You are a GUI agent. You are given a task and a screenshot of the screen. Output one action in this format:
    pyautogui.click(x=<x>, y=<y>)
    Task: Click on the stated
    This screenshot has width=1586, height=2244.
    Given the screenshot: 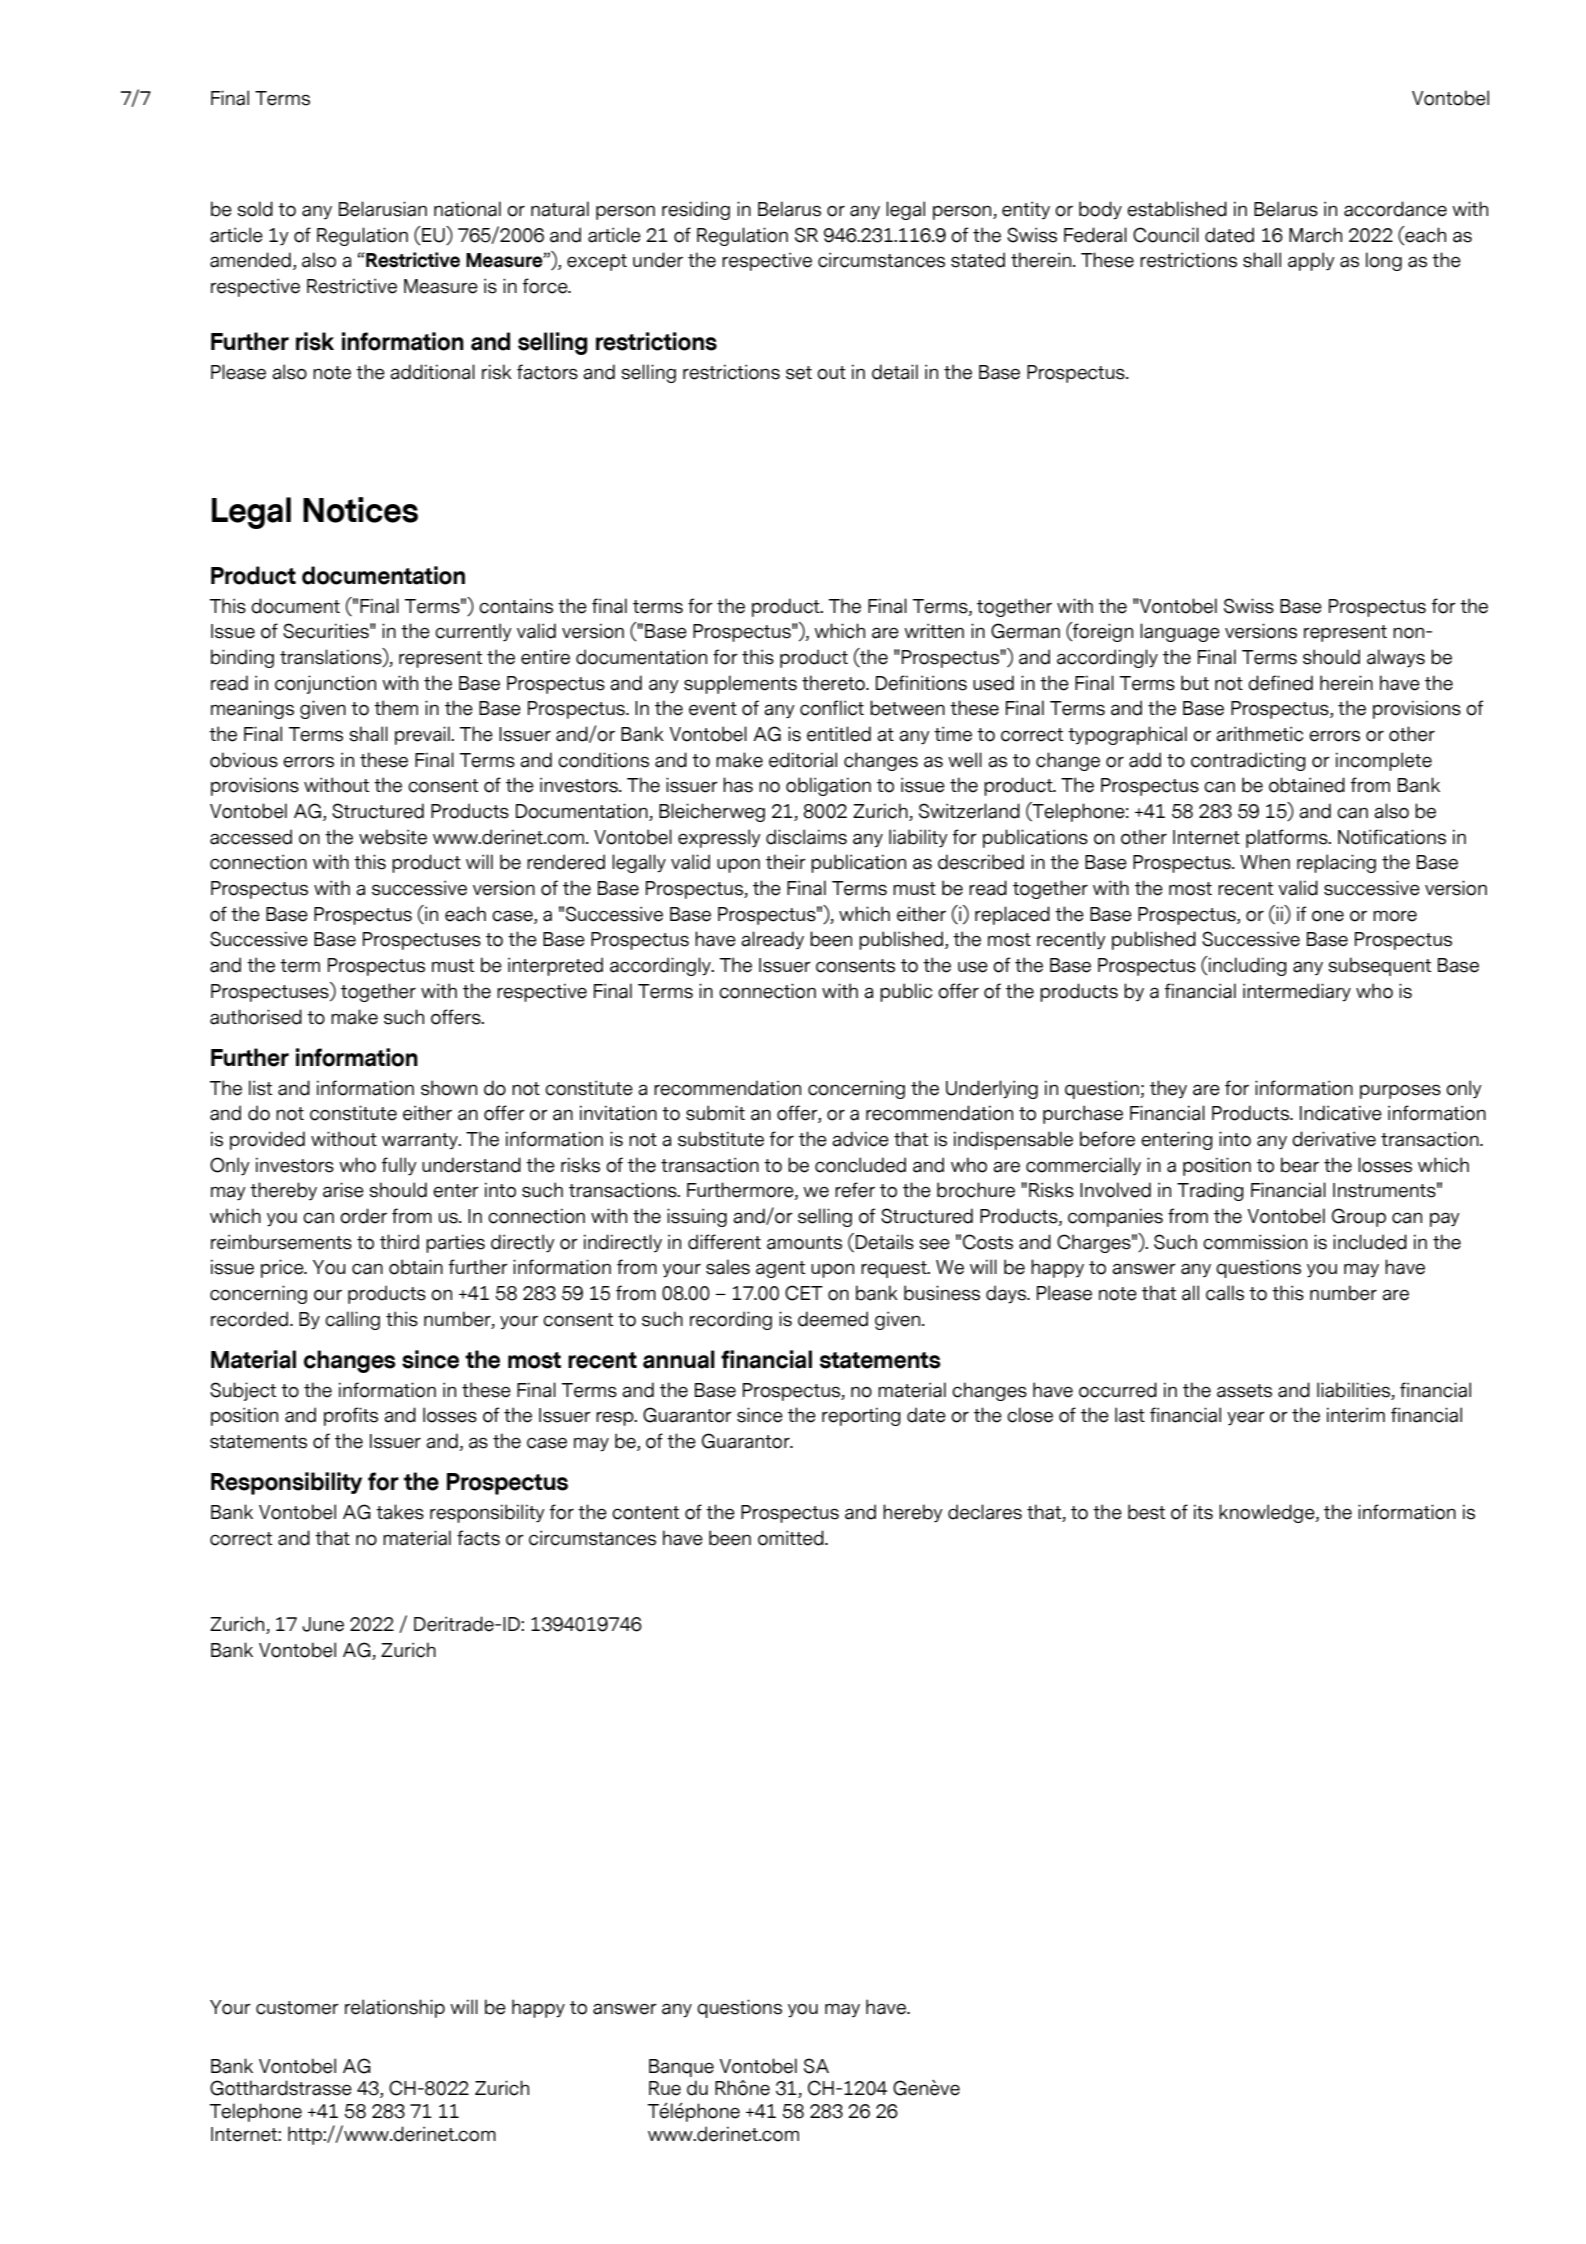 What is the action you would take?
    pyautogui.click(x=978, y=260)
